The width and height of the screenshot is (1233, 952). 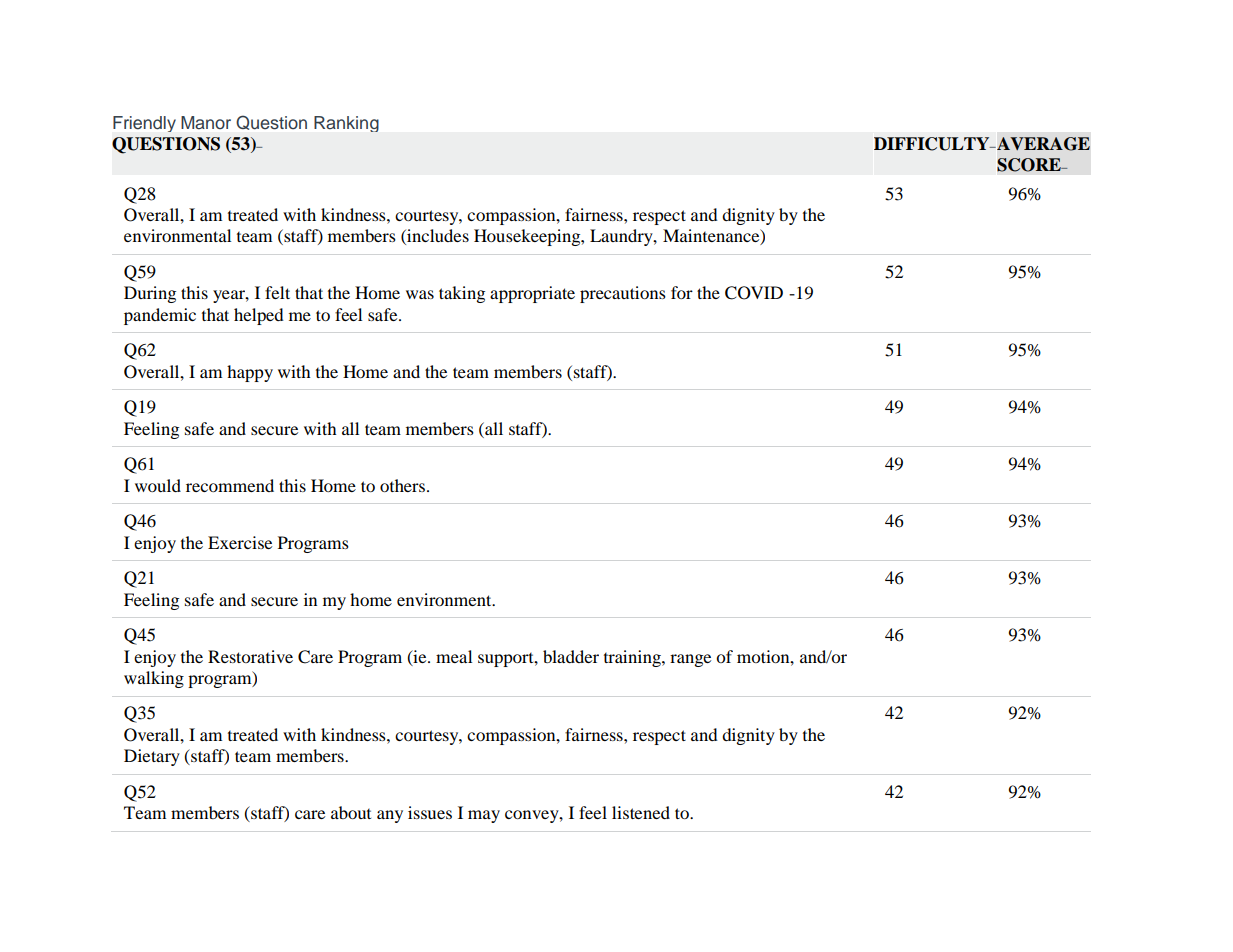 I want to click on precautions, so click(x=623, y=294).
